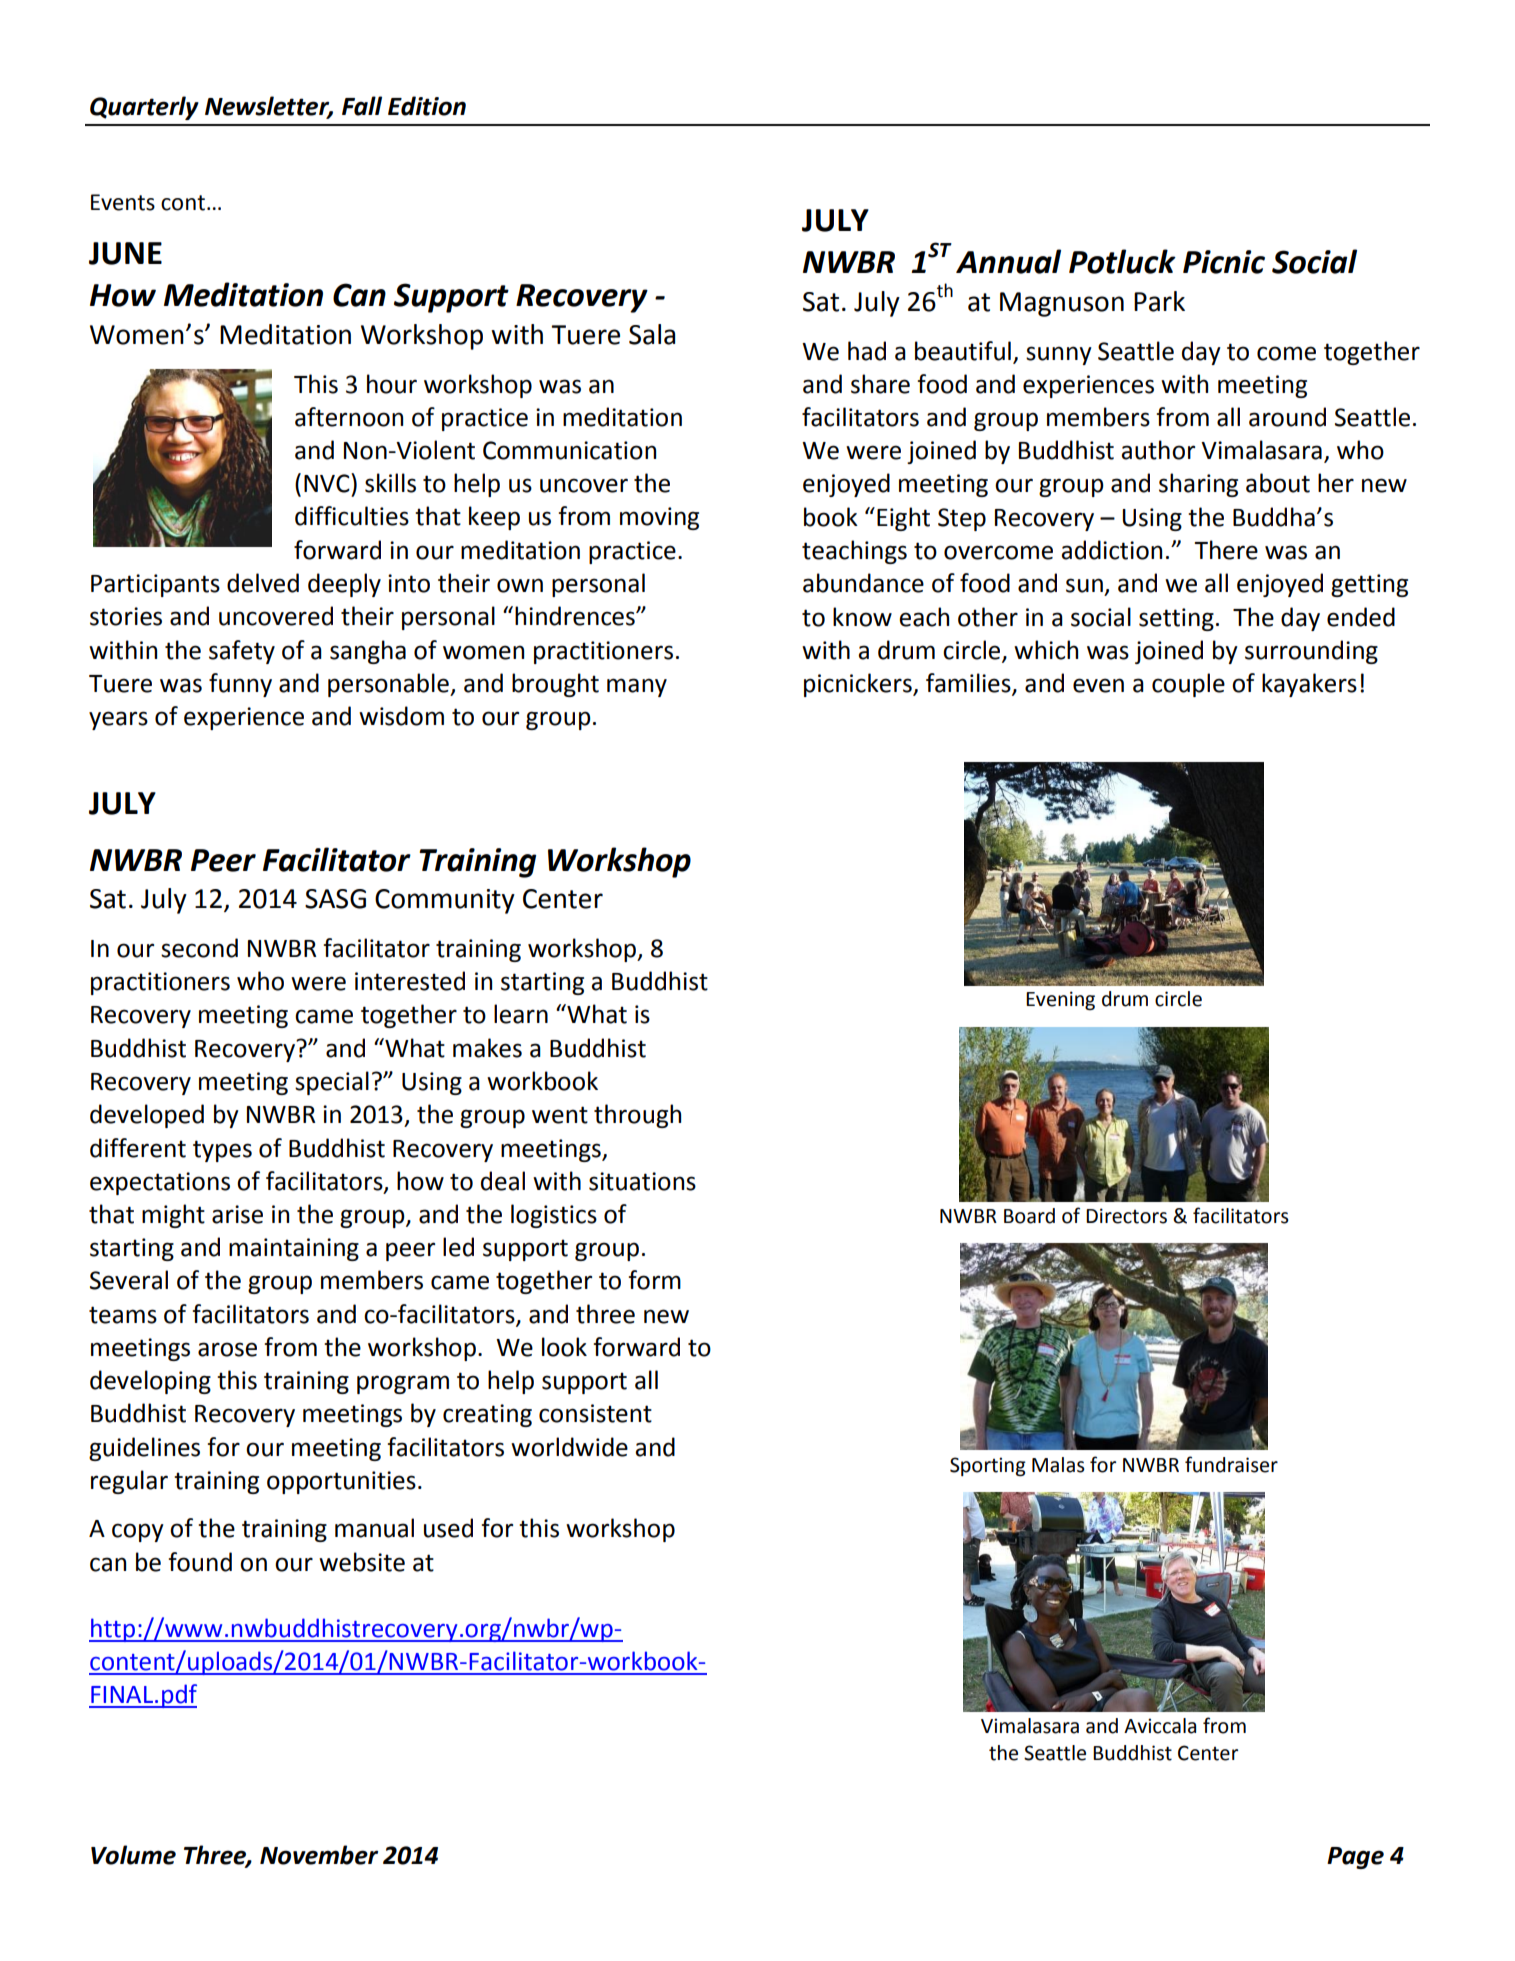  What do you see at coordinates (1122, 261) in the screenshot?
I see `Potluck` at bounding box center [1122, 261].
